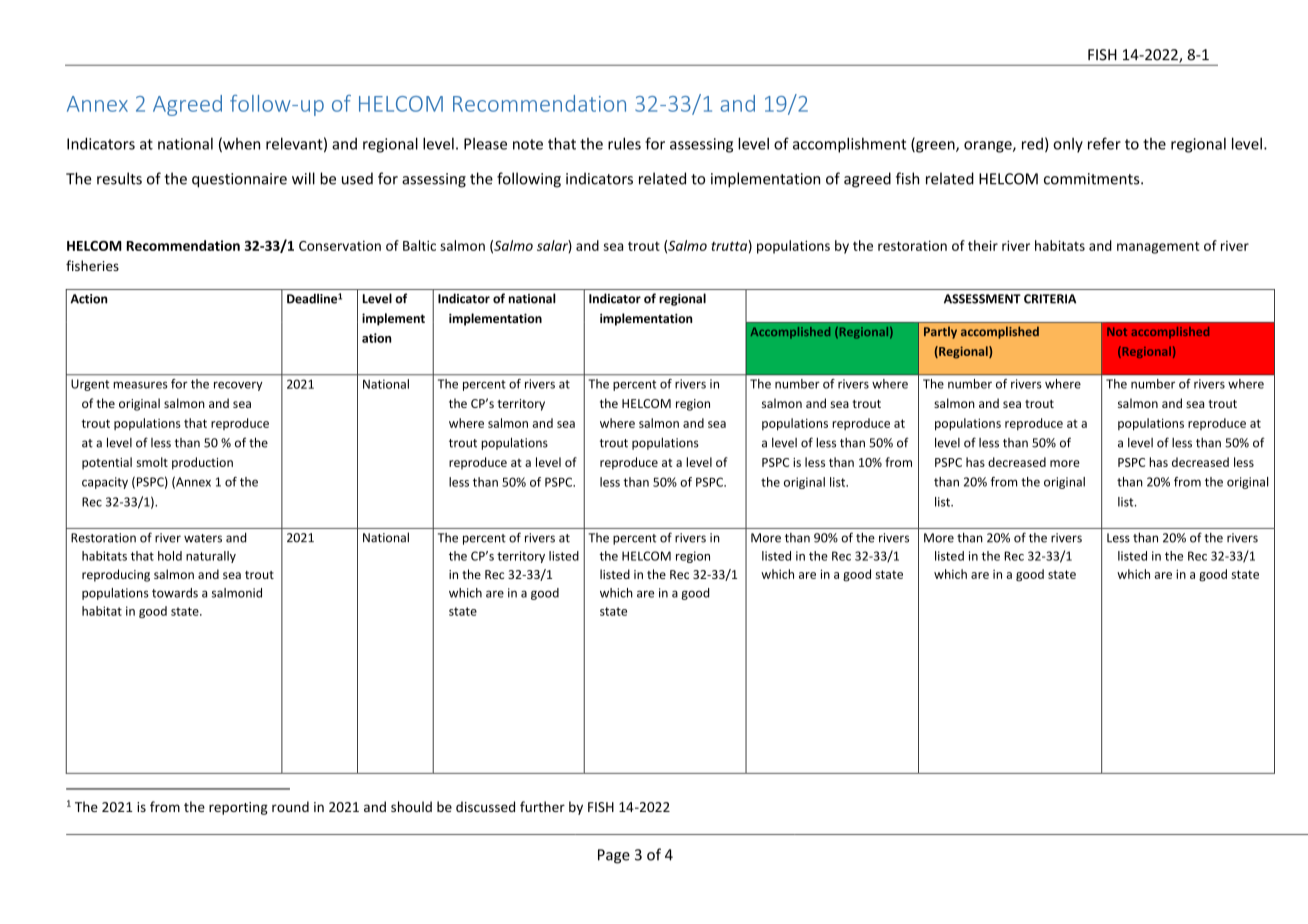 This screenshot has width=1308, height=924. I want to click on waters, so click(203, 538).
